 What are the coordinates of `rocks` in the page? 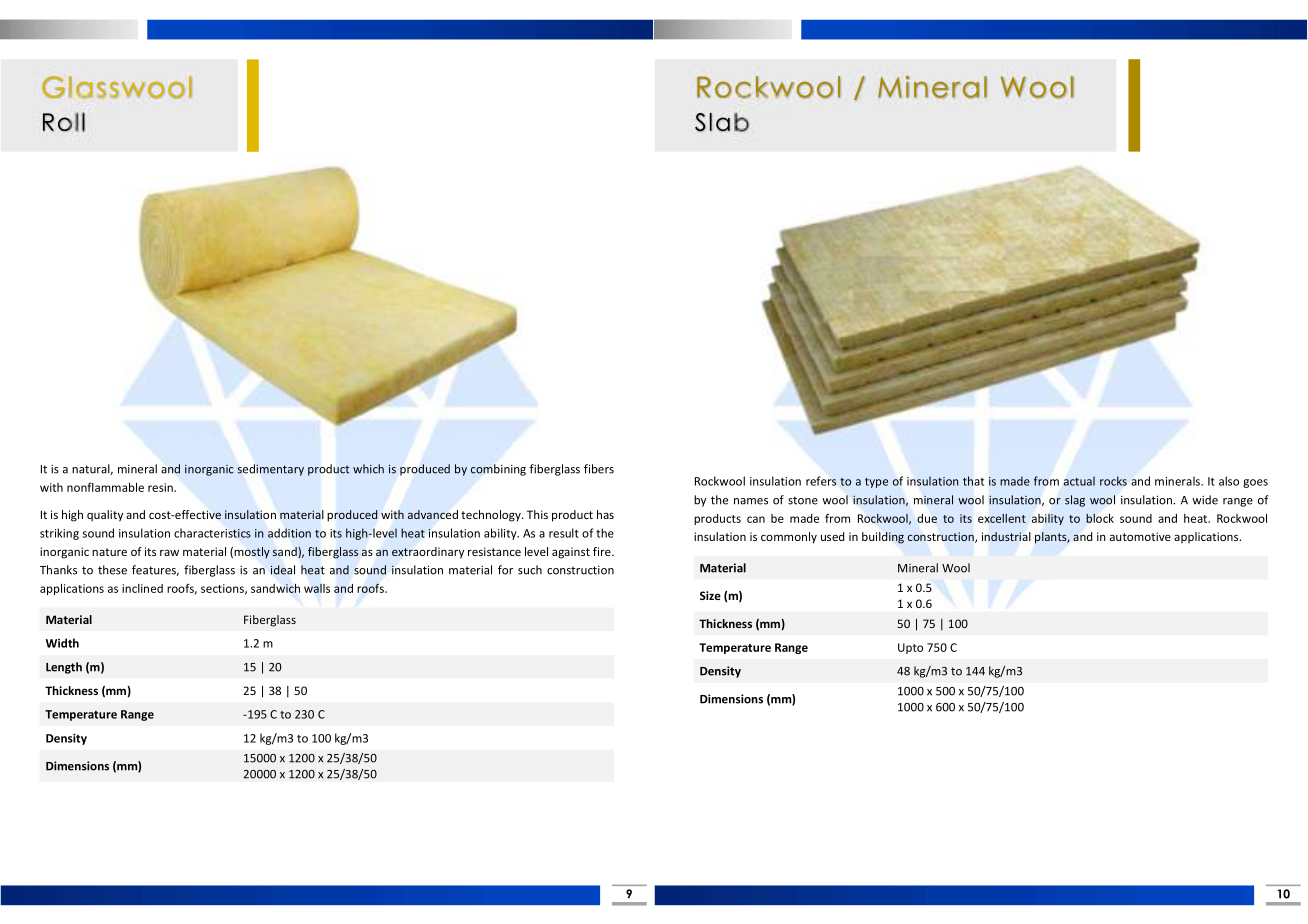 It's located at (1113, 481).
